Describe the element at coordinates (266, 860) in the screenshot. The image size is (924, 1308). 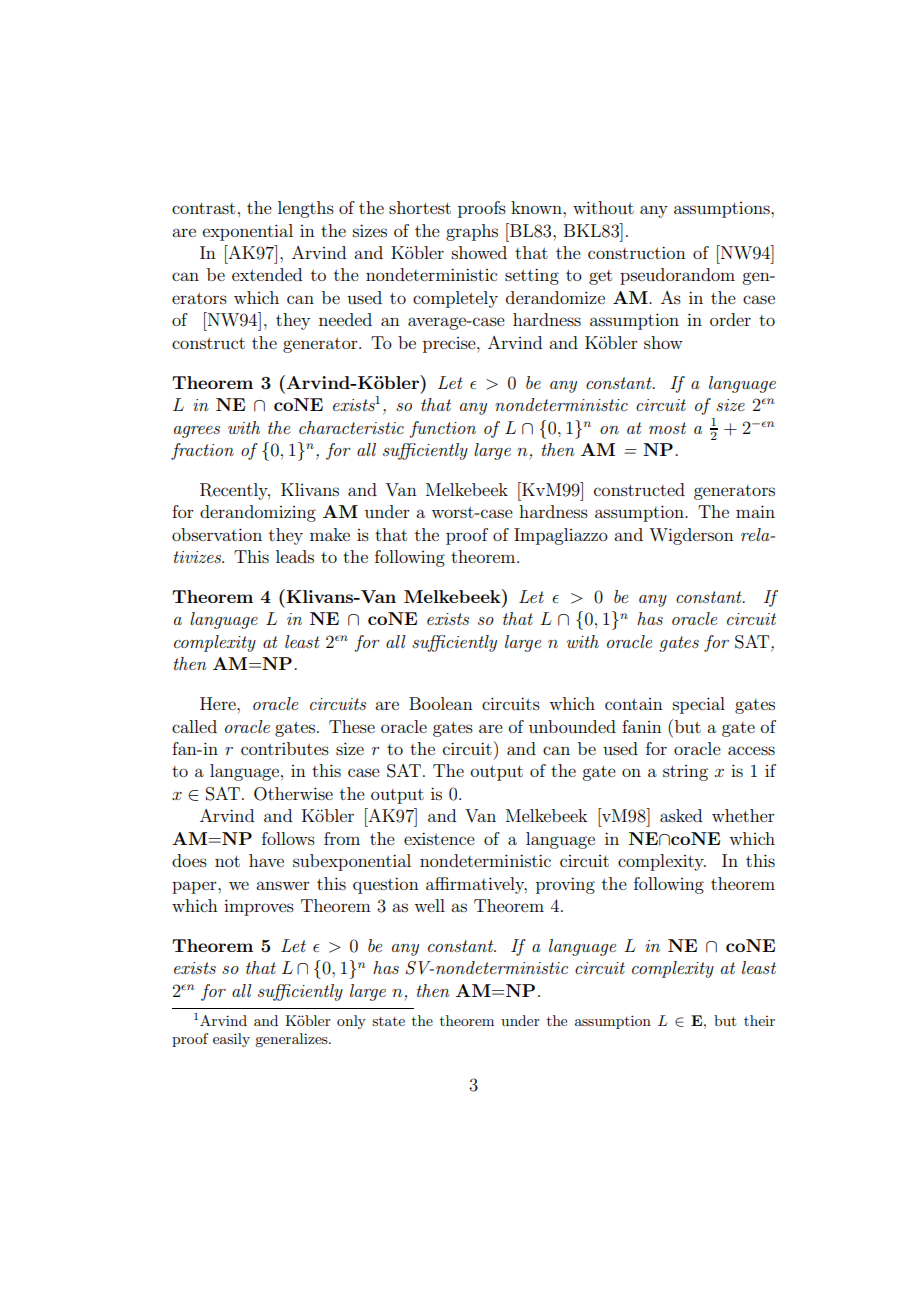
I see `have` at that location.
